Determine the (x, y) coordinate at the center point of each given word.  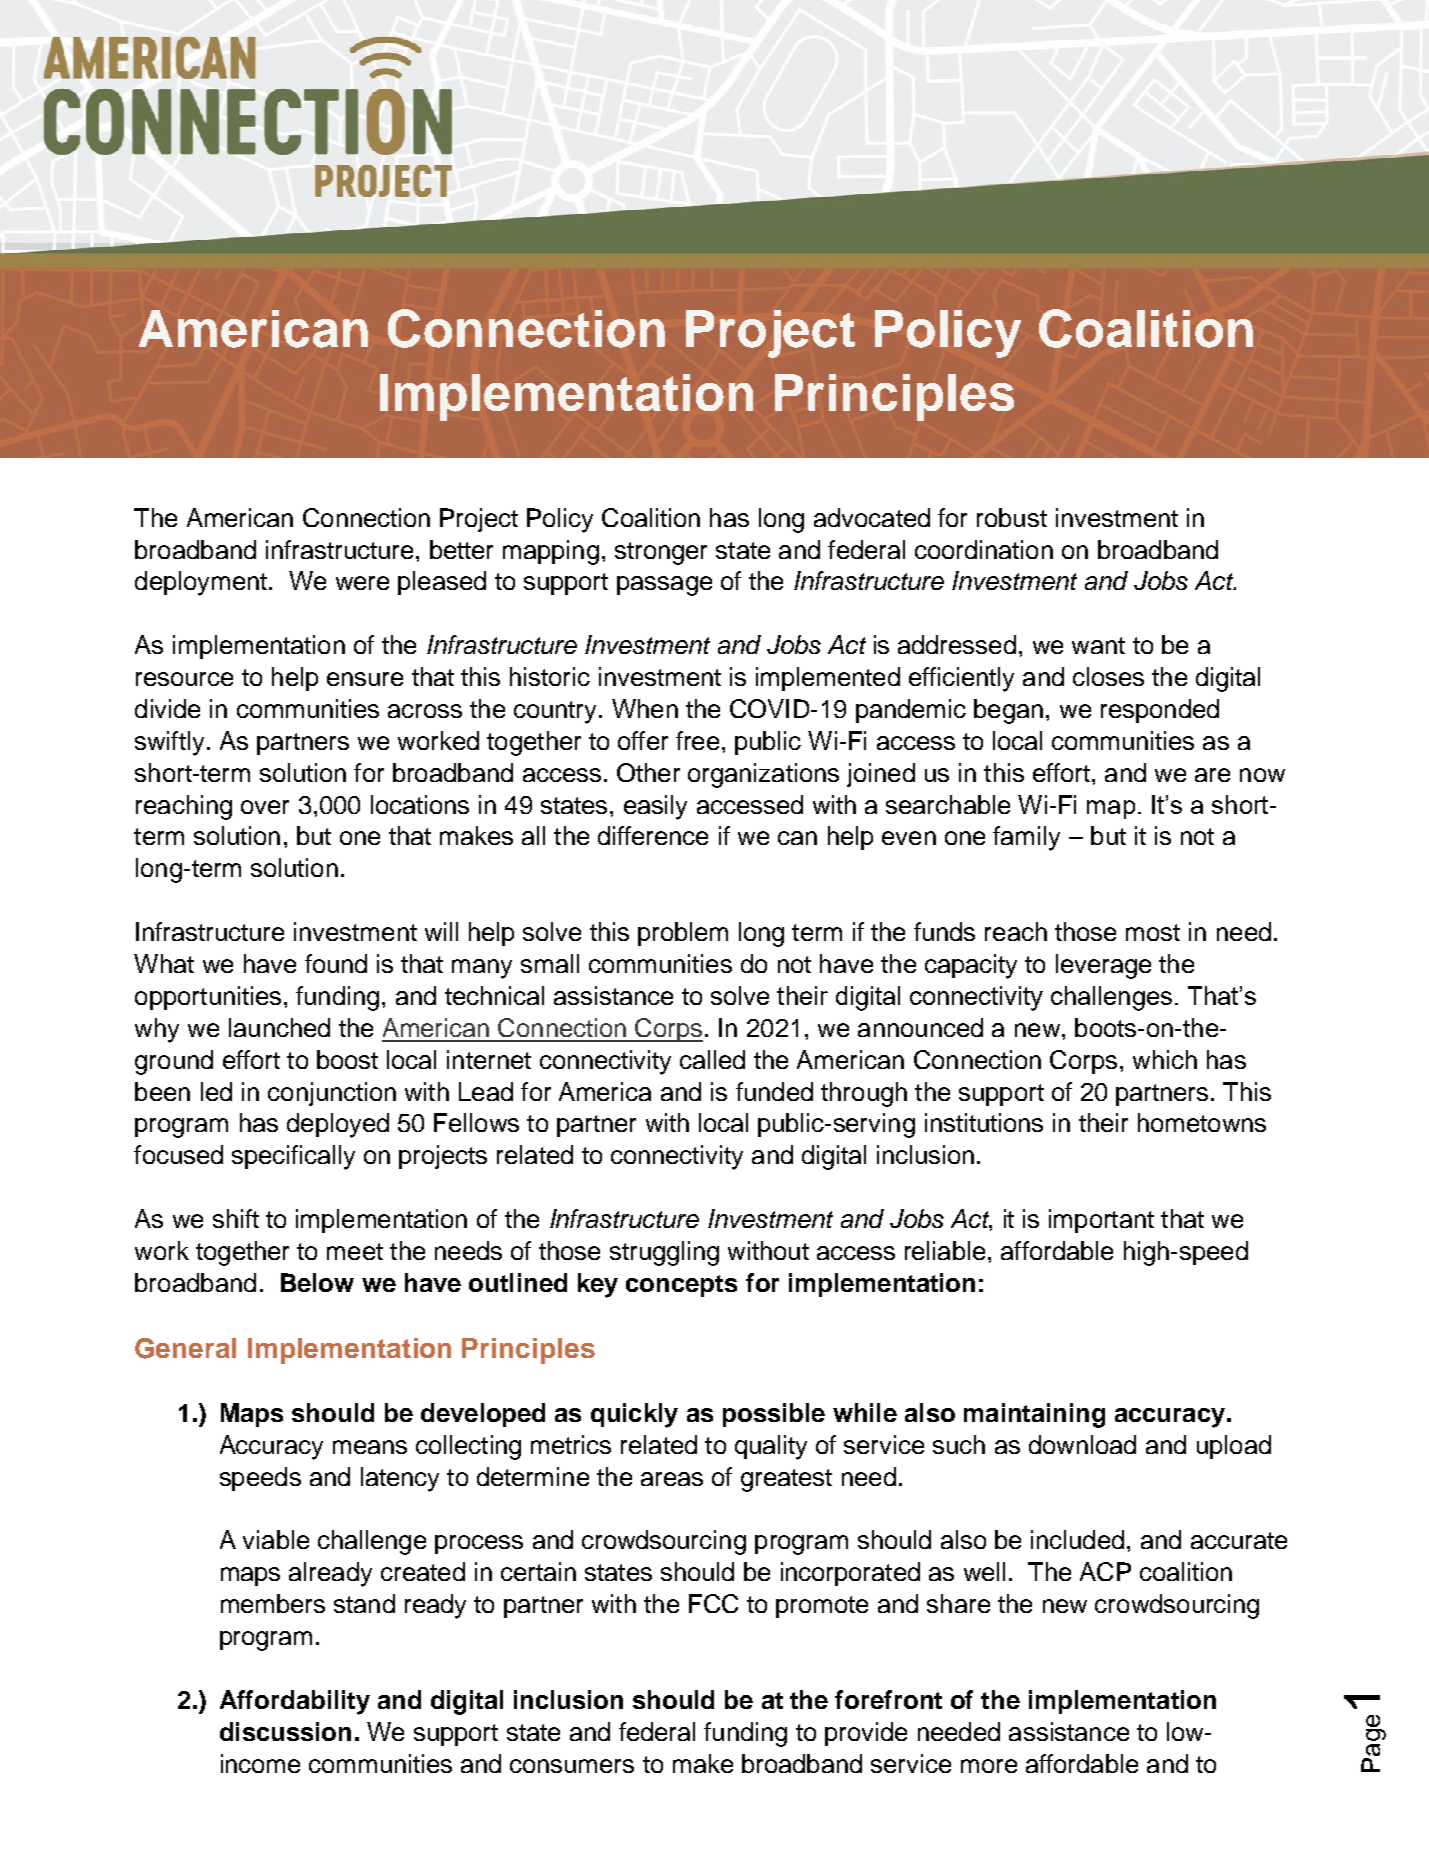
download (1082, 1444)
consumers (572, 1766)
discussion (285, 1731)
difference (653, 835)
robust (1012, 517)
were (362, 583)
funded (774, 1091)
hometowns (1202, 1122)
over (265, 807)
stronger (661, 553)
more (989, 1766)
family (1026, 838)
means (370, 1447)
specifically (293, 1157)
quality (771, 1447)
